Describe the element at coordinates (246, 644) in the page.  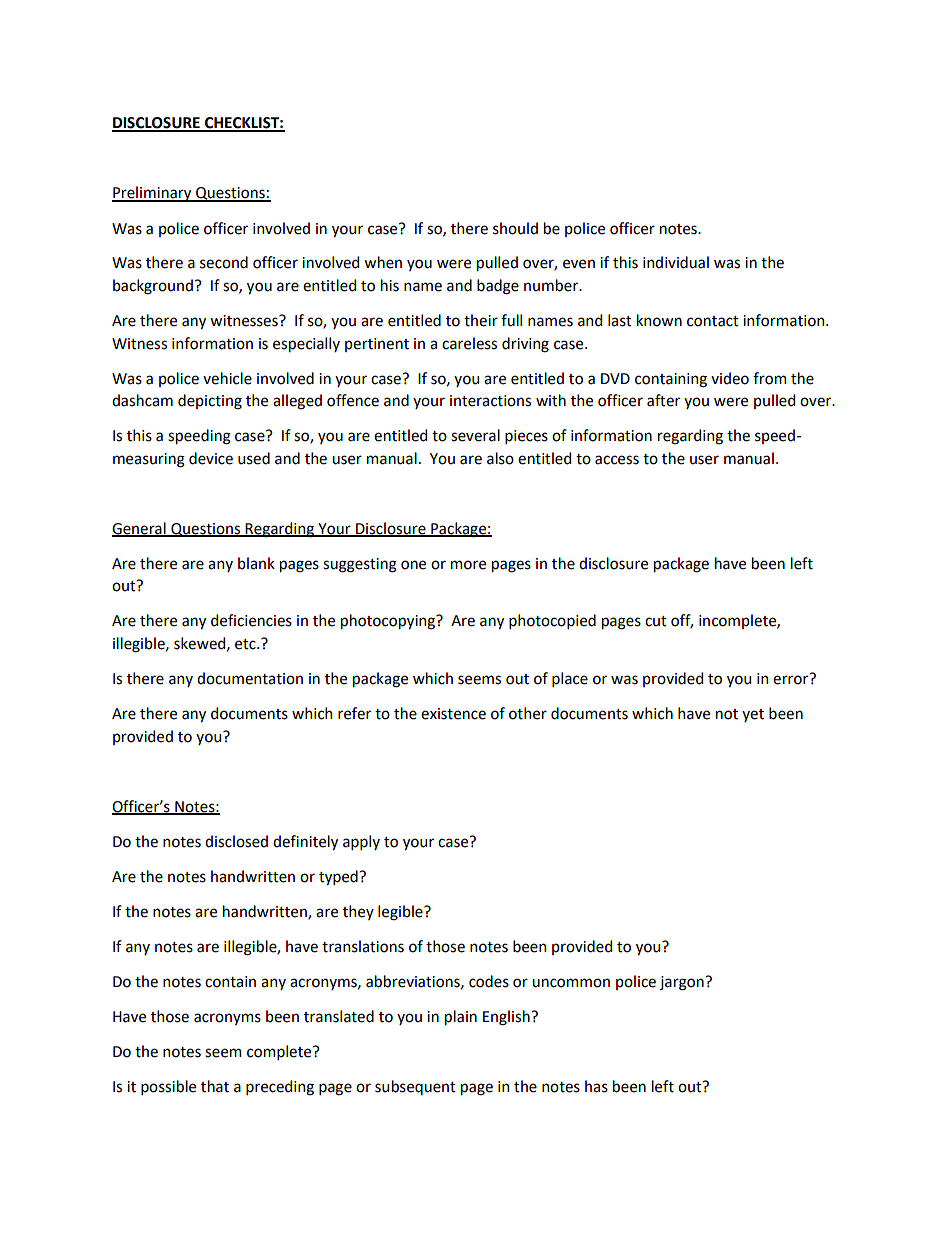
I see `etc` at that location.
